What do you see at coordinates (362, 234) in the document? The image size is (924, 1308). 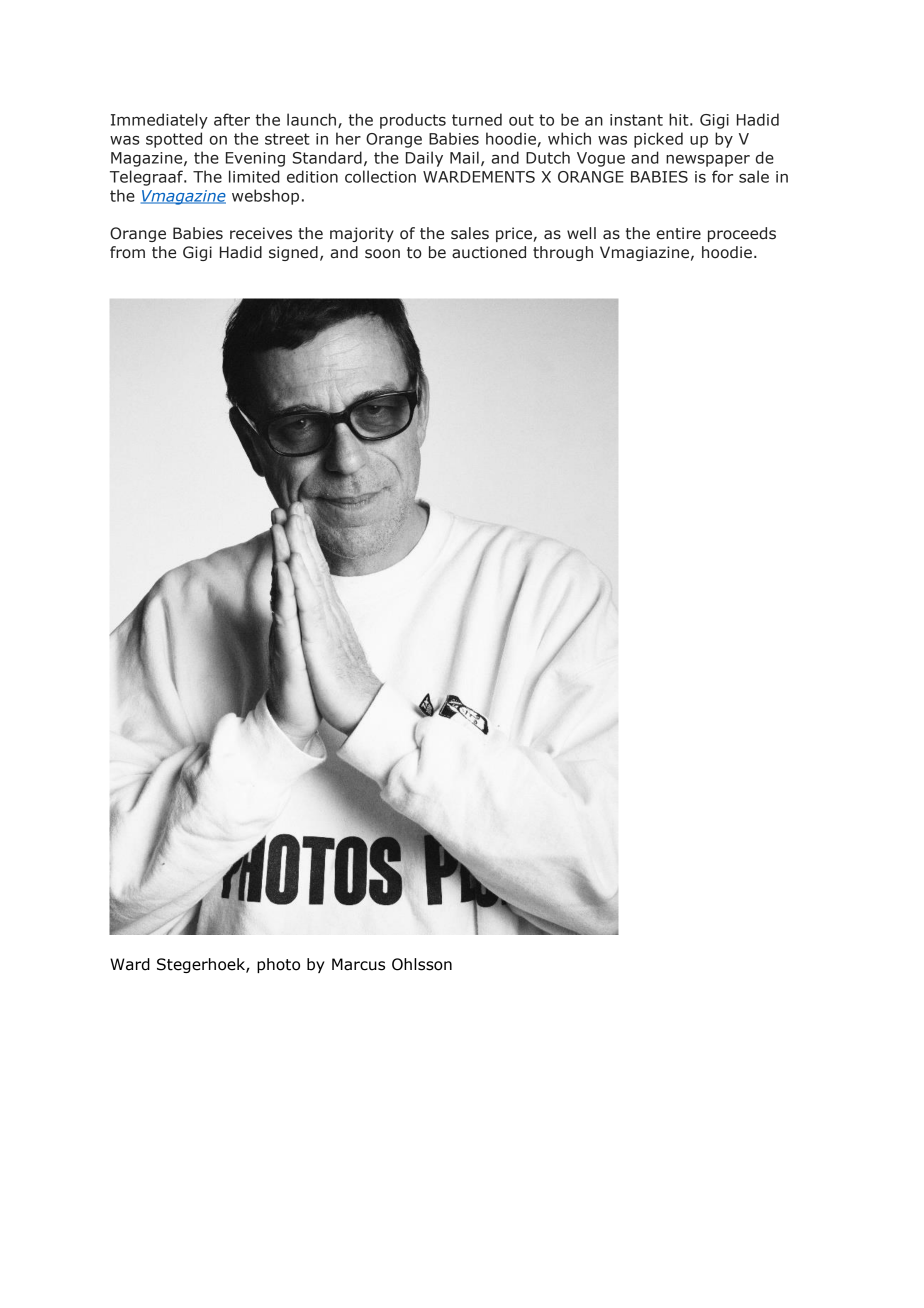 I see `majority` at bounding box center [362, 234].
